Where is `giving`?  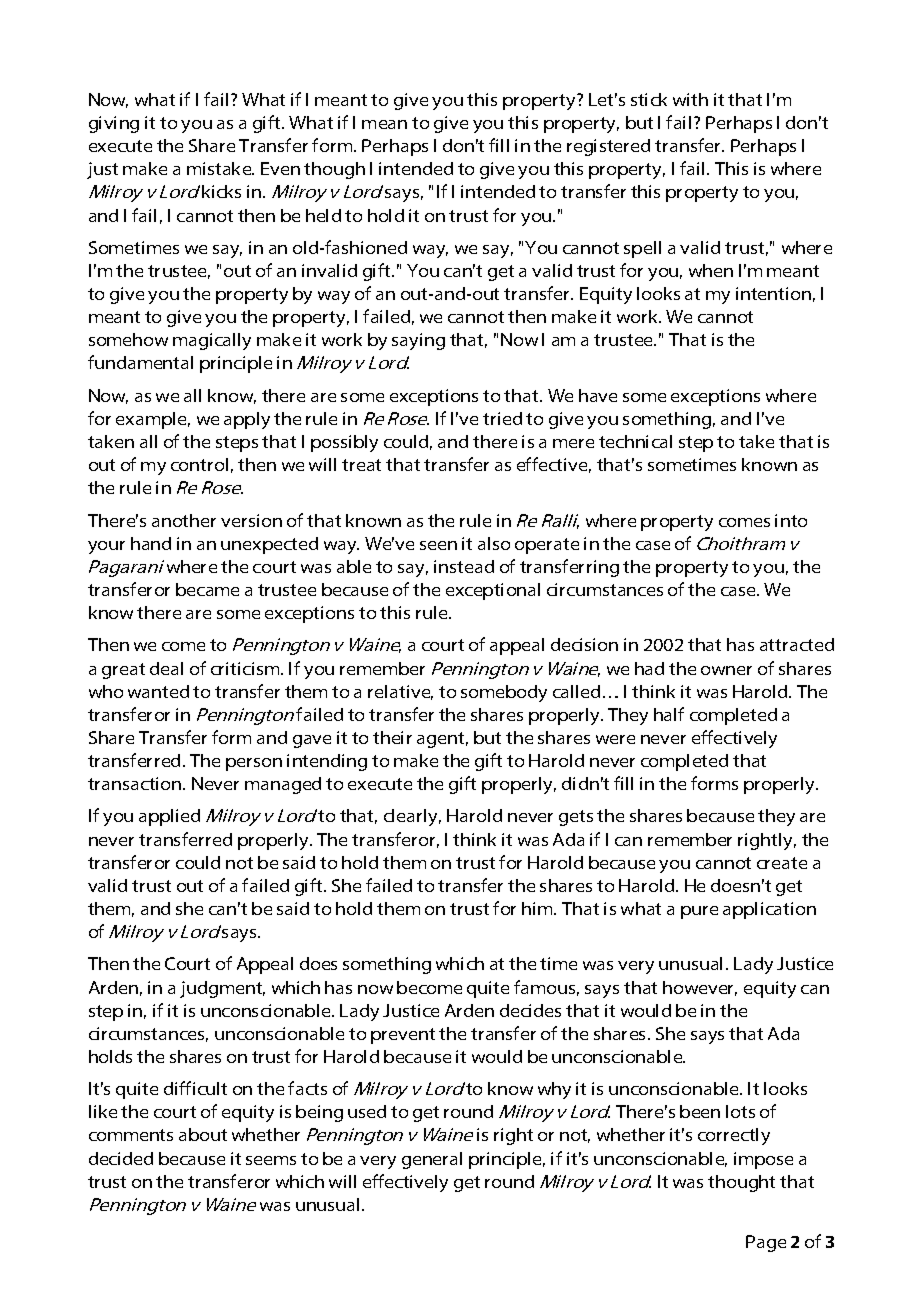
giving is located at coordinates (114, 124).
